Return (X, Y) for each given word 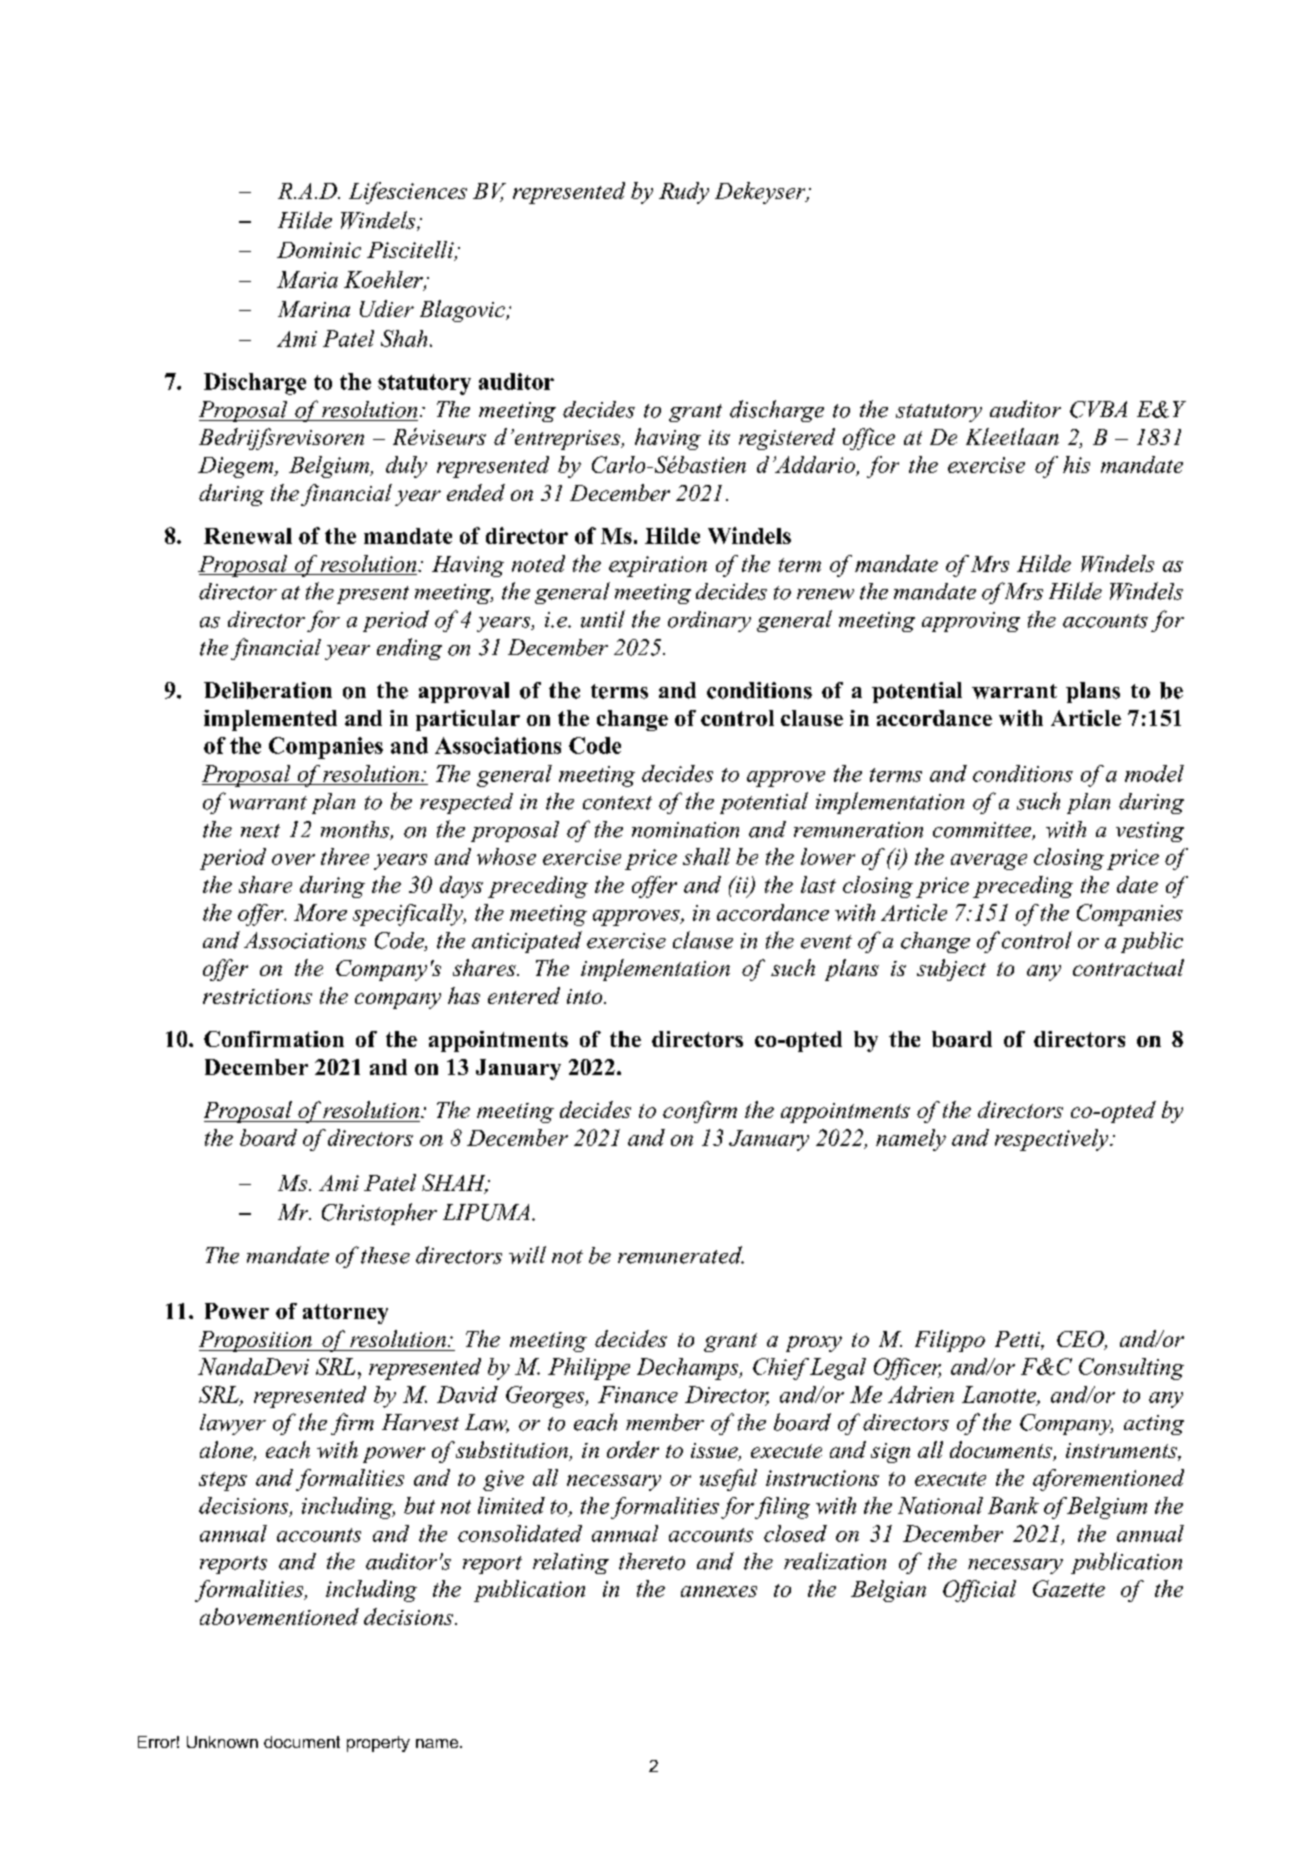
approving (971, 622)
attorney (345, 1314)
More (320, 912)
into (586, 996)
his (1076, 464)
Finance (638, 1394)
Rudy (684, 193)
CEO (1081, 1340)
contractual (1128, 967)
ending (409, 649)
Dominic (319, 250)
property (378, 1744)
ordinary (709, 621)
